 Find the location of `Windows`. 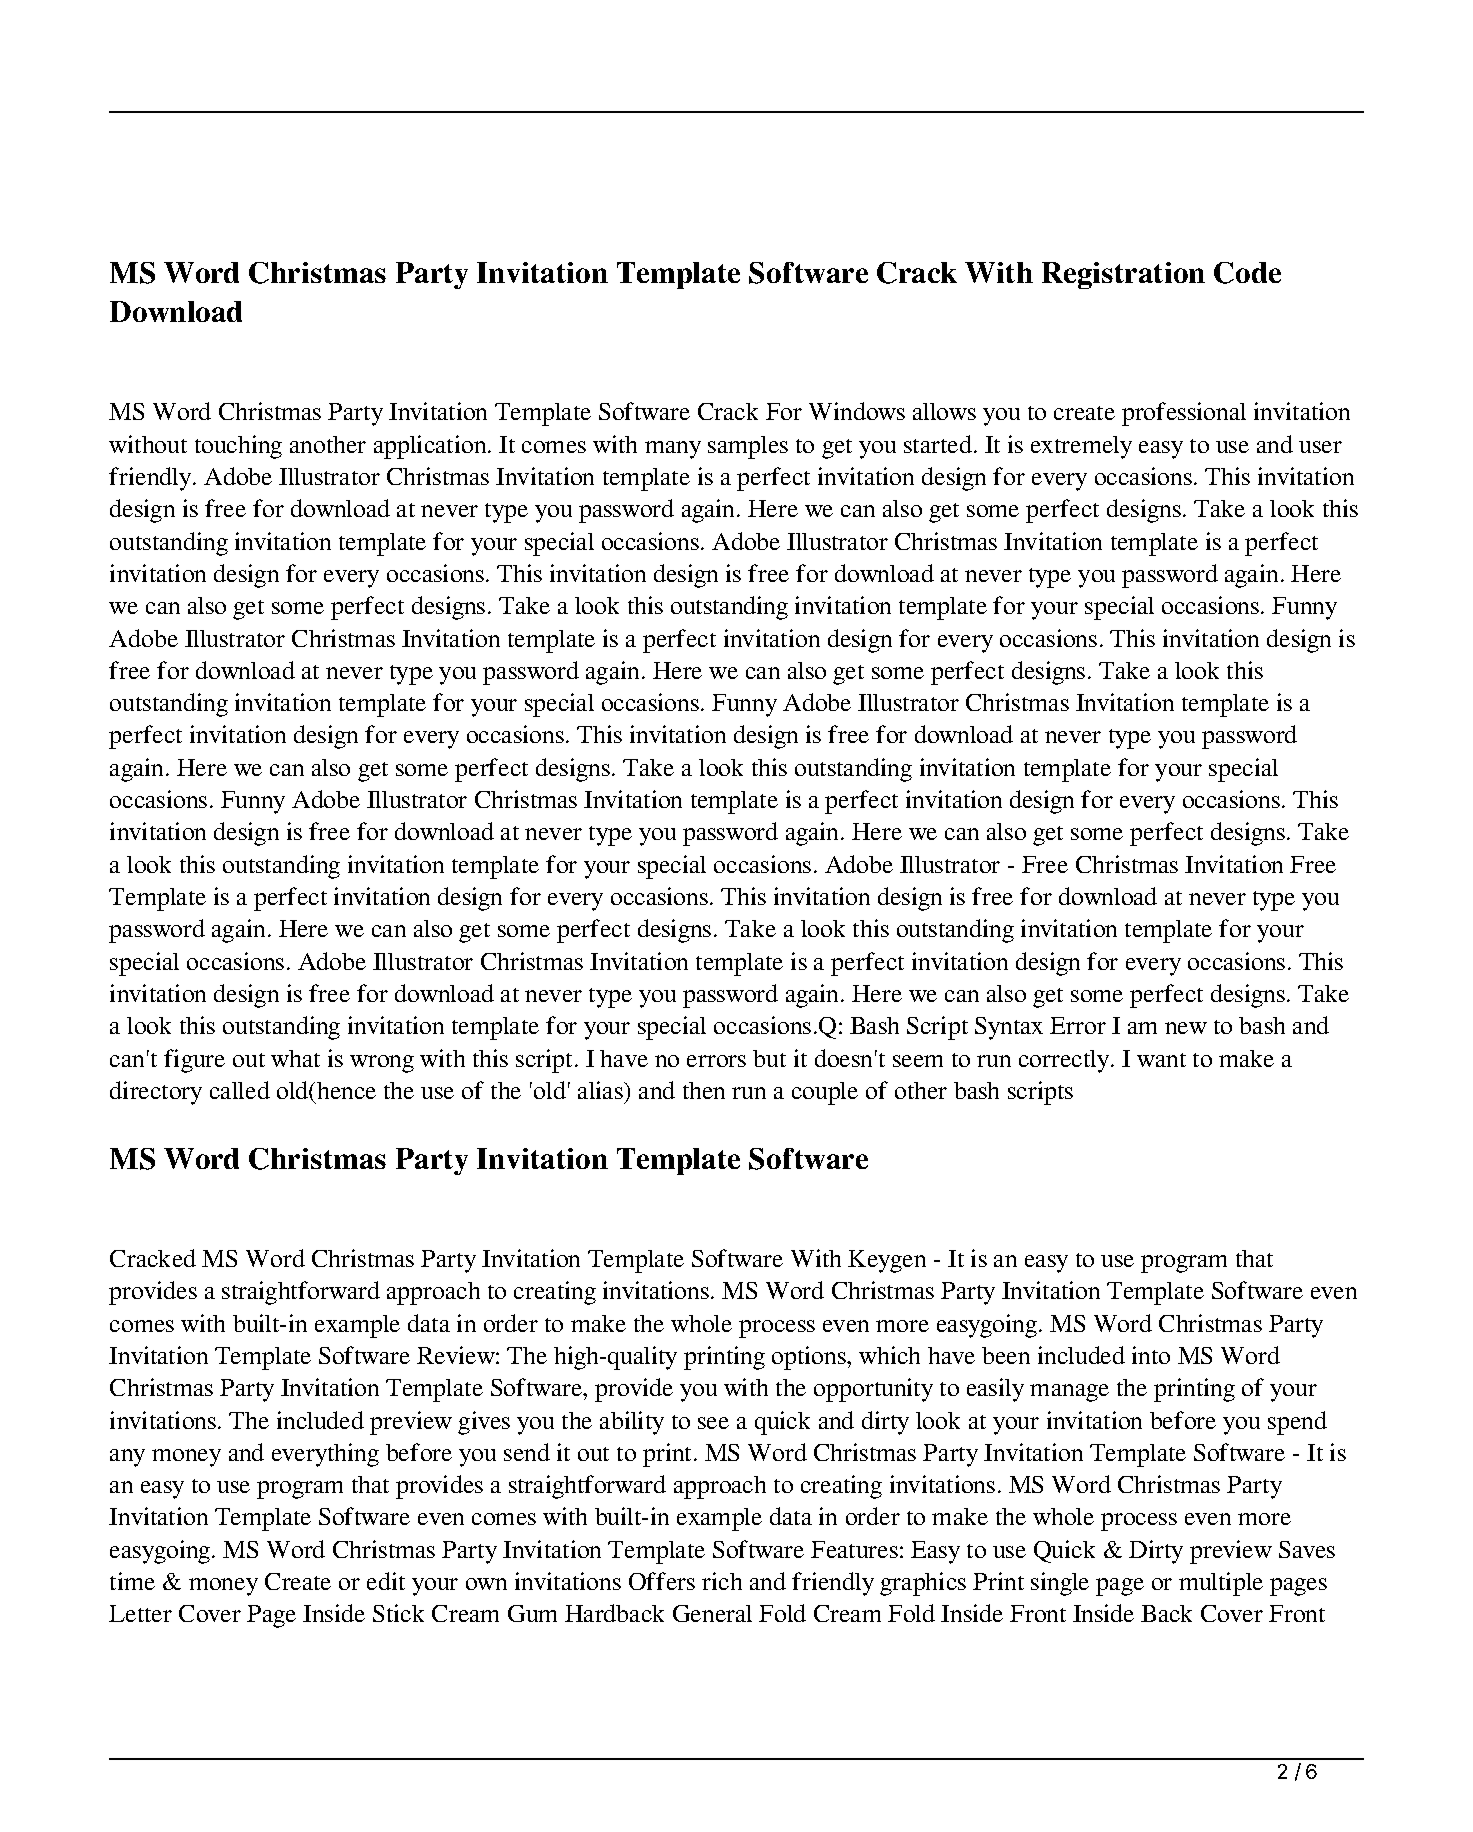

Windows is located at coordinates (857, 411).
